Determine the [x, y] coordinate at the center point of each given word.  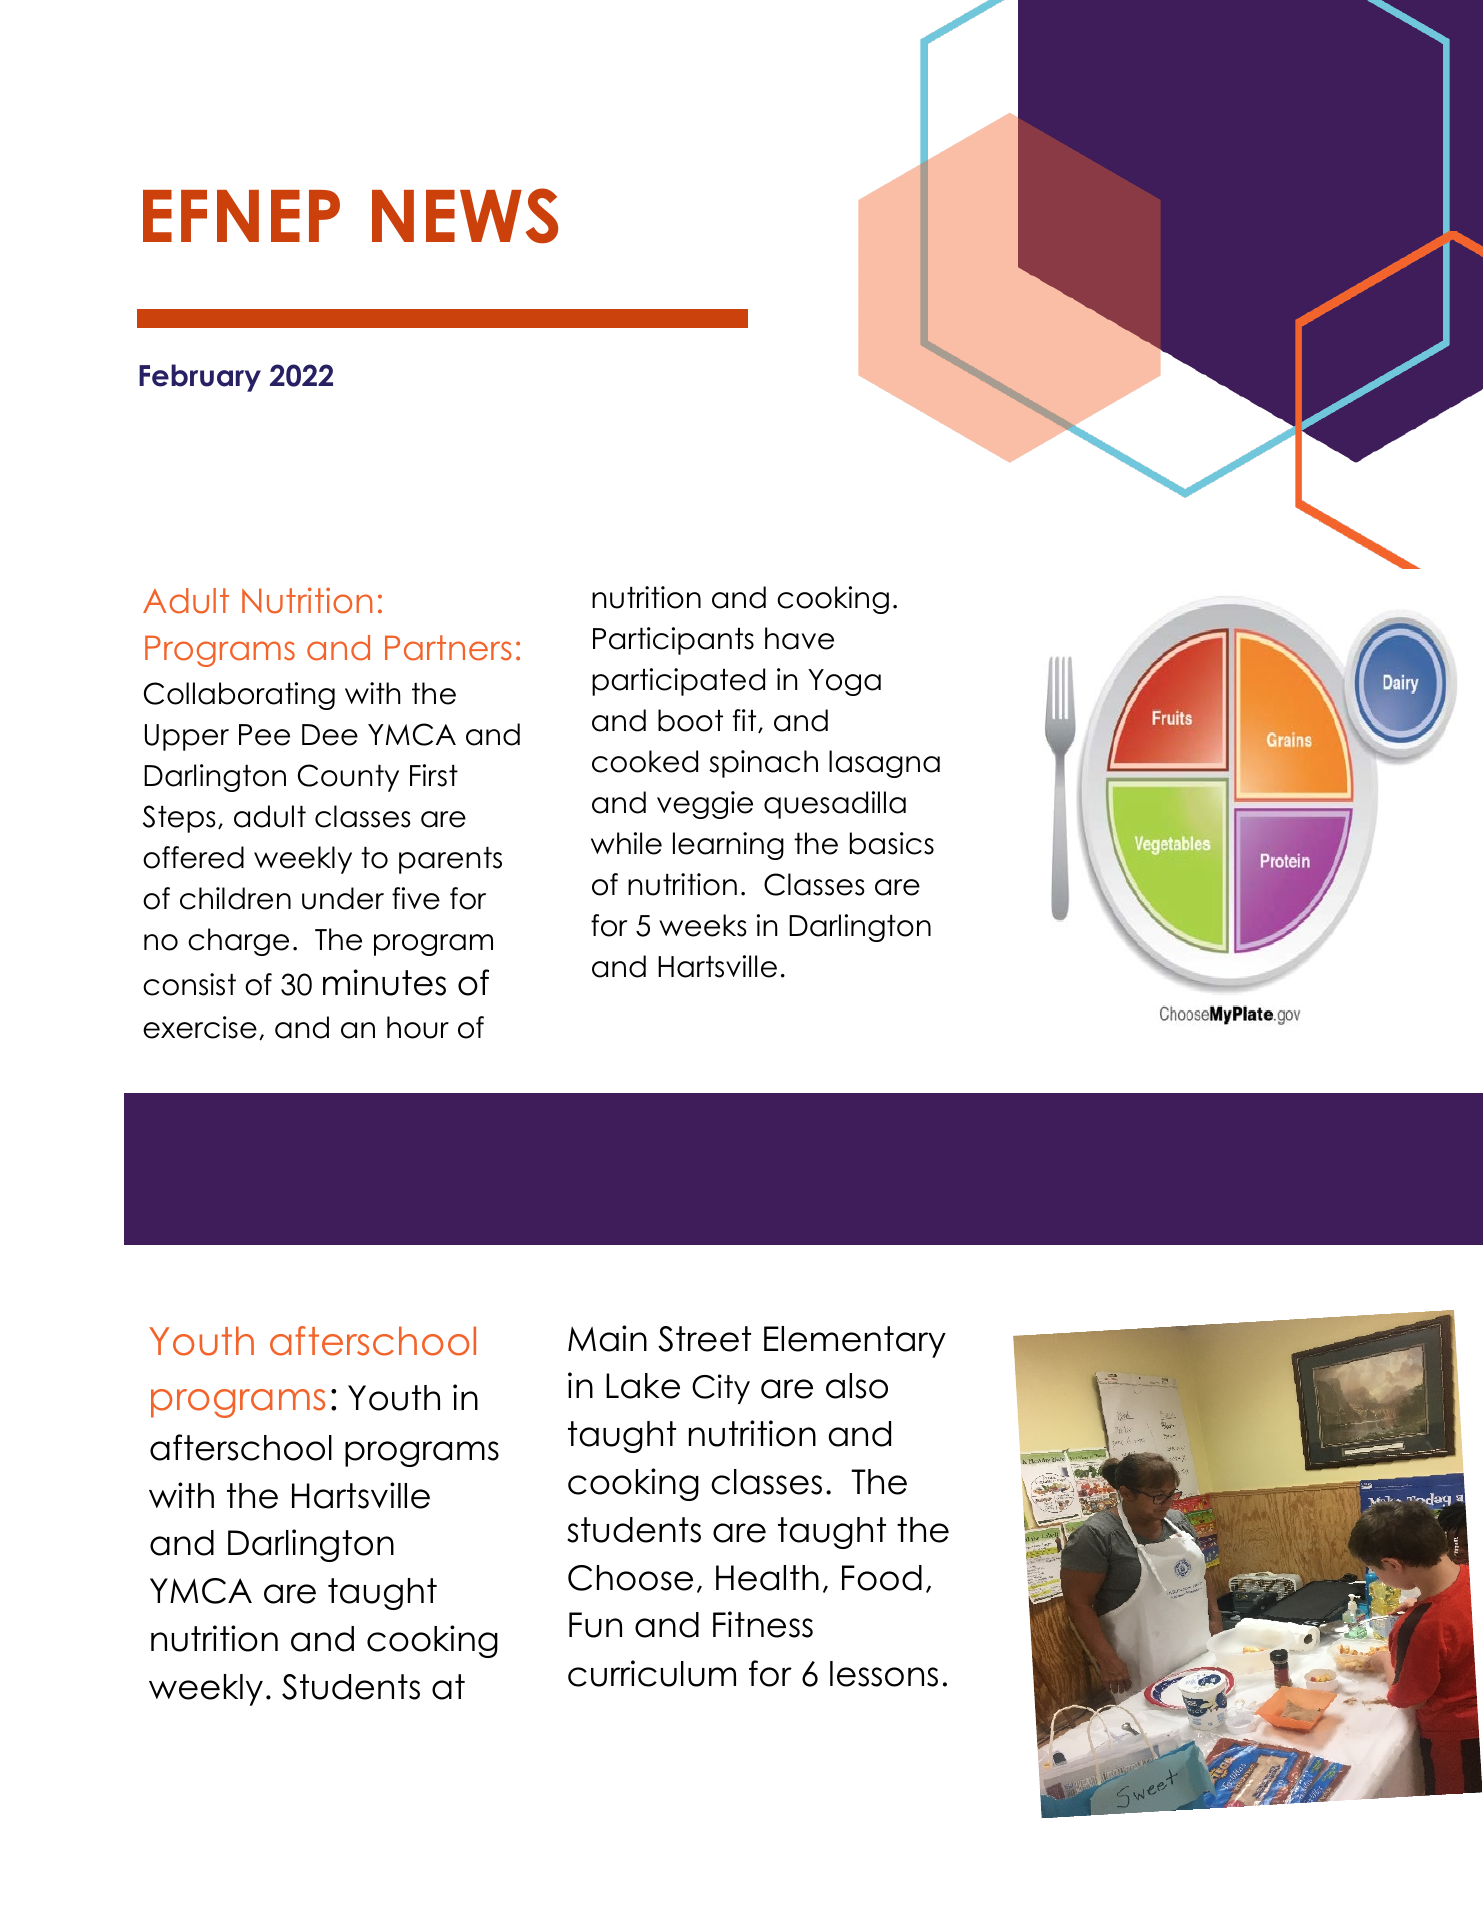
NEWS [465, 216]
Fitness [763, 1624]
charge [238, 942]
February [200, 378]
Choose [630, 1578]
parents [450, 860]
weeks [703, 925]
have [799, 638]
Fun [595, 1625]
